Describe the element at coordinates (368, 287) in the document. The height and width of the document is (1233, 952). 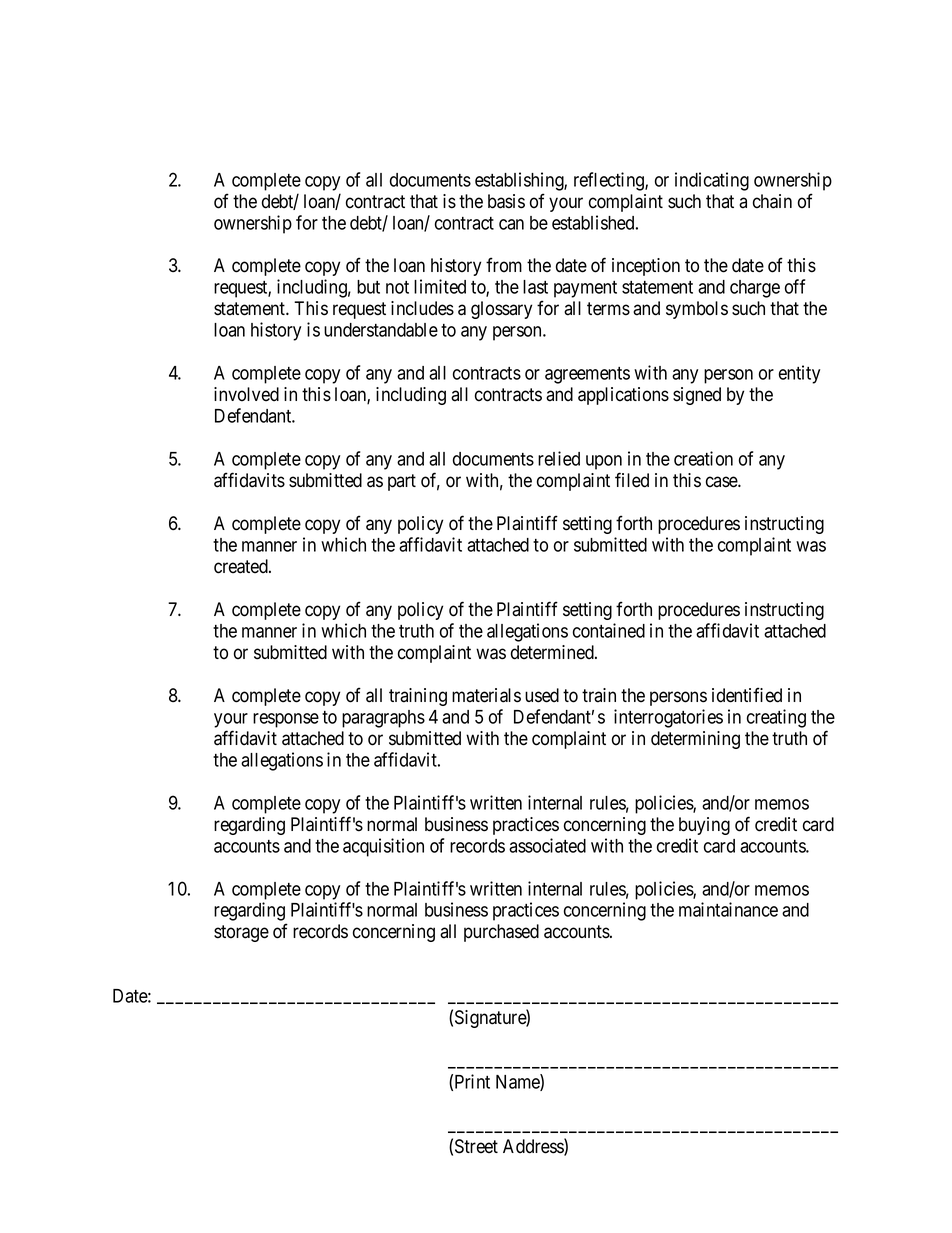
I see `but` at that location.
